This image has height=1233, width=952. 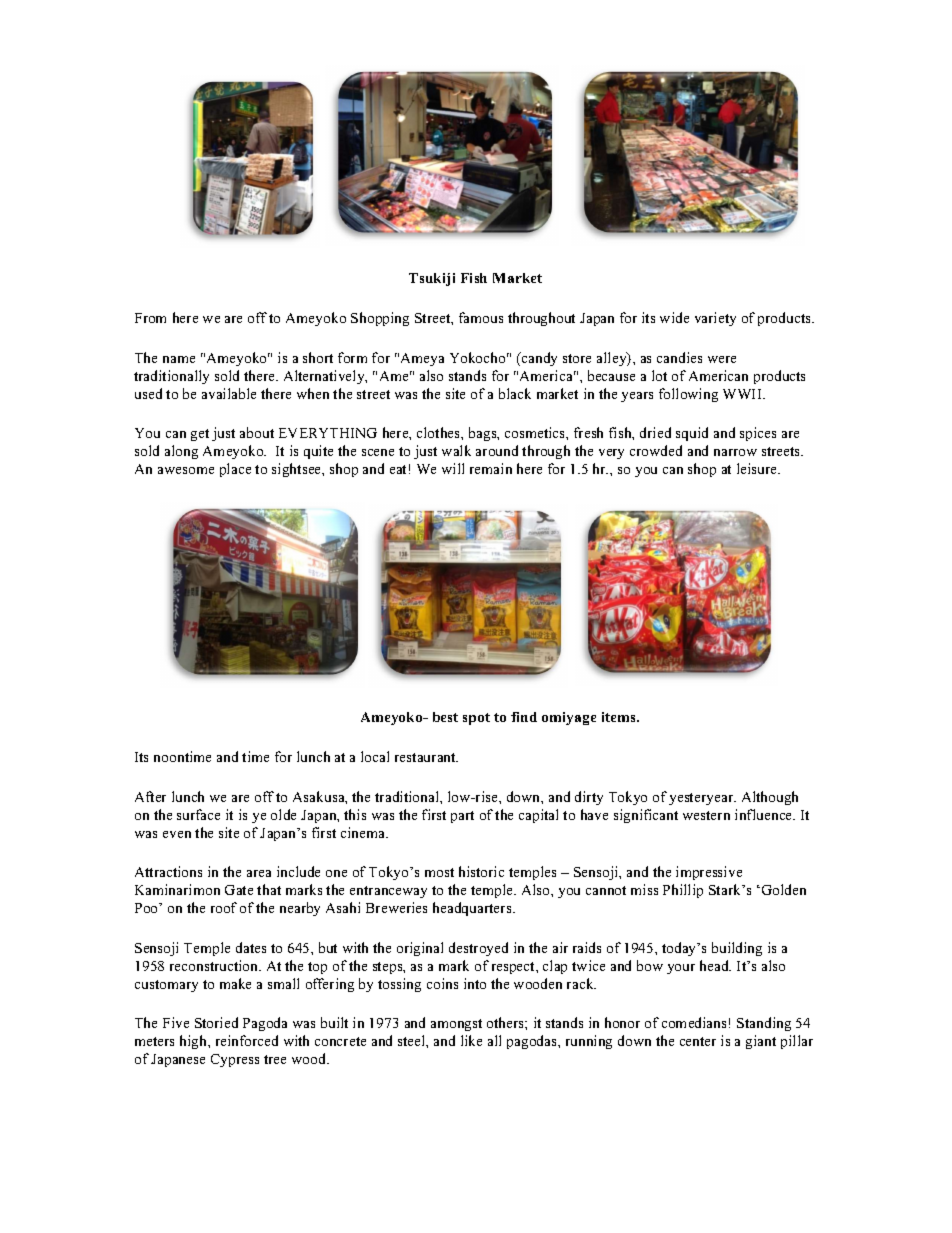 I want to click on remain, so click(x=491, y=468).
